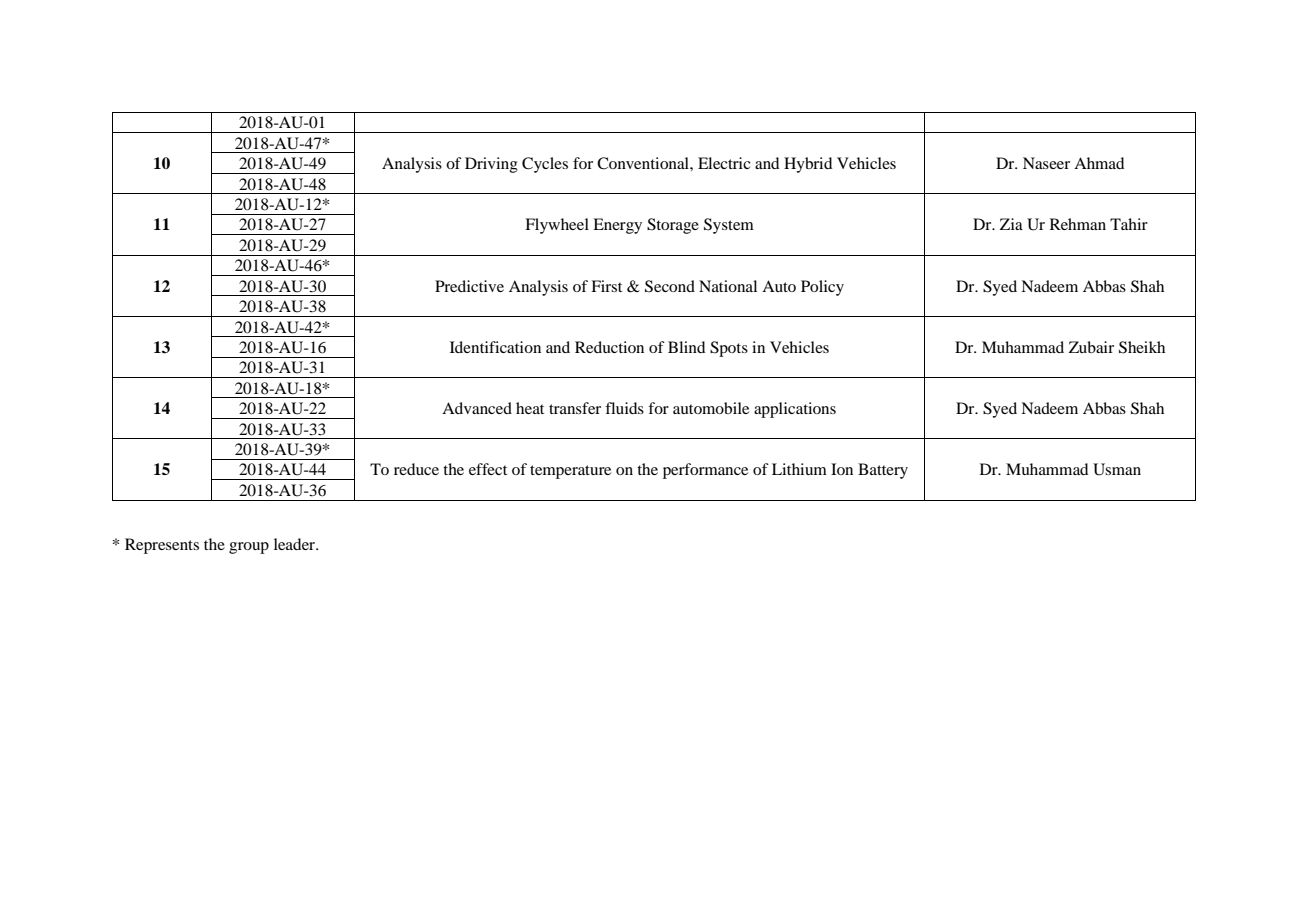  Describe the element at coordinates (624, 408) in the image. I see `fluids` at that location.
